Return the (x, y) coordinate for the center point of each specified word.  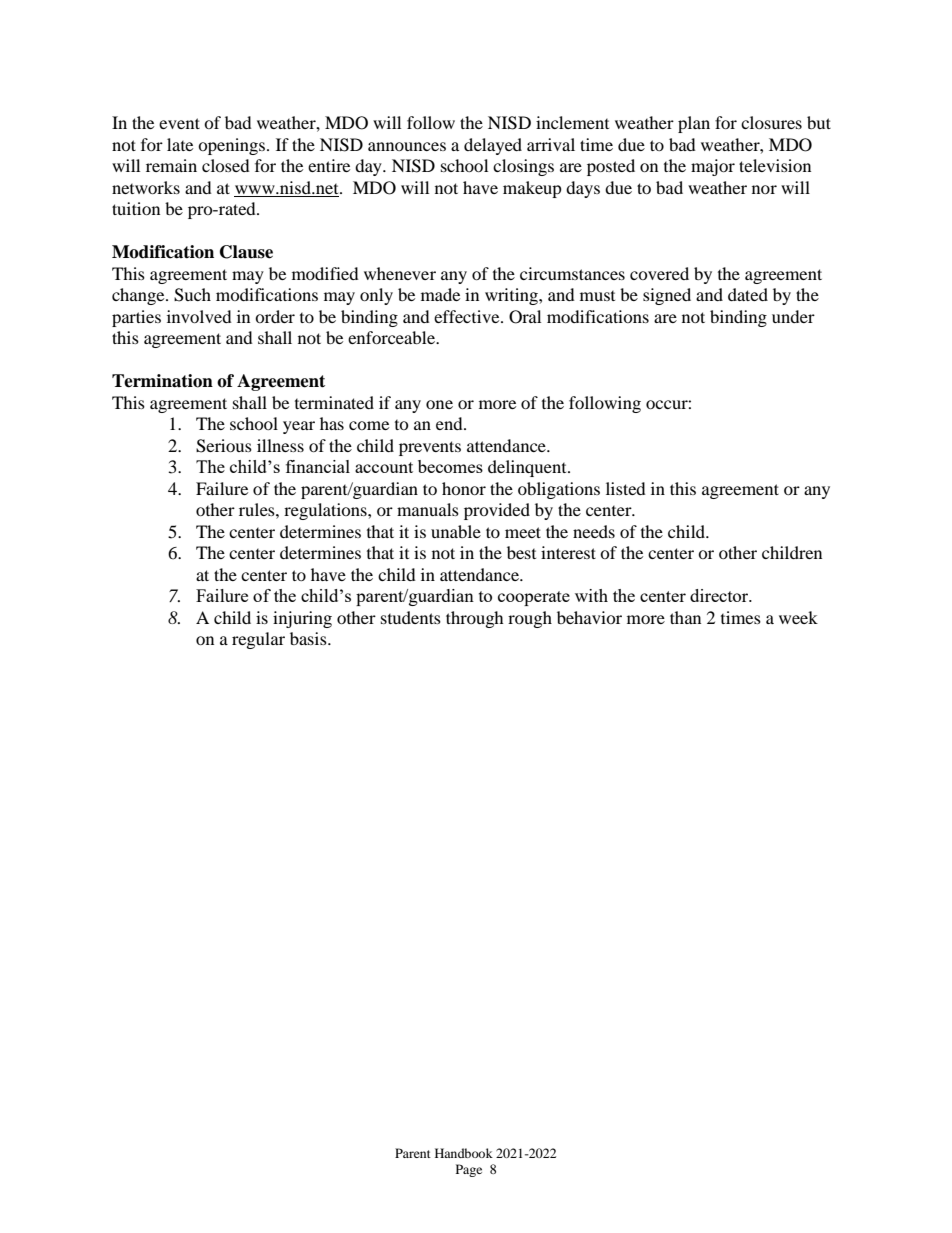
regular (258, 640)
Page (469, 1170)
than (685, 617)
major (713, 167)
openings (231, 146)
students (411, 617)
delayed (493, 146)
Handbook (464, 1153)
